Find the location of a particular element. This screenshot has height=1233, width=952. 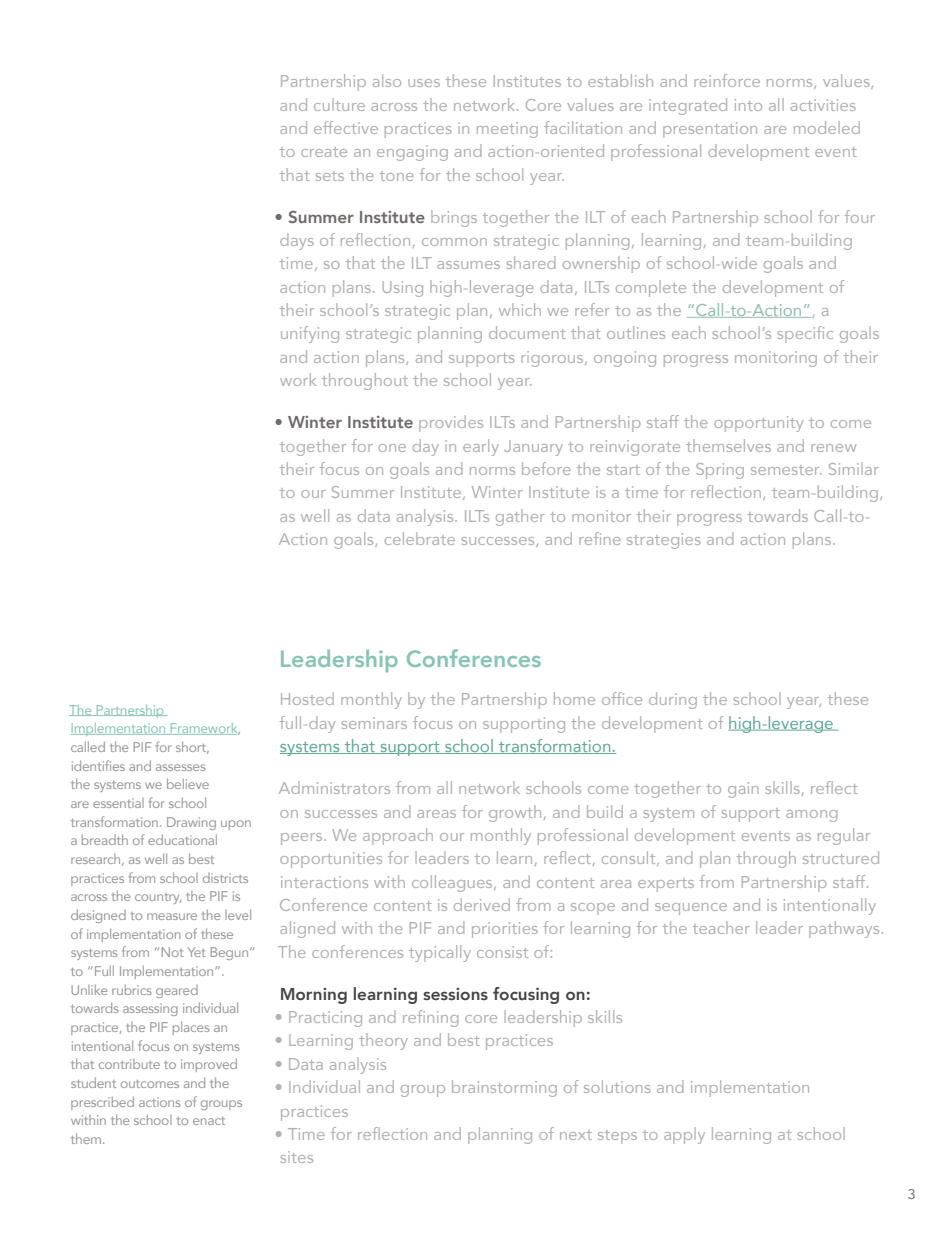

apply is located at coordinates (684, 1135).
